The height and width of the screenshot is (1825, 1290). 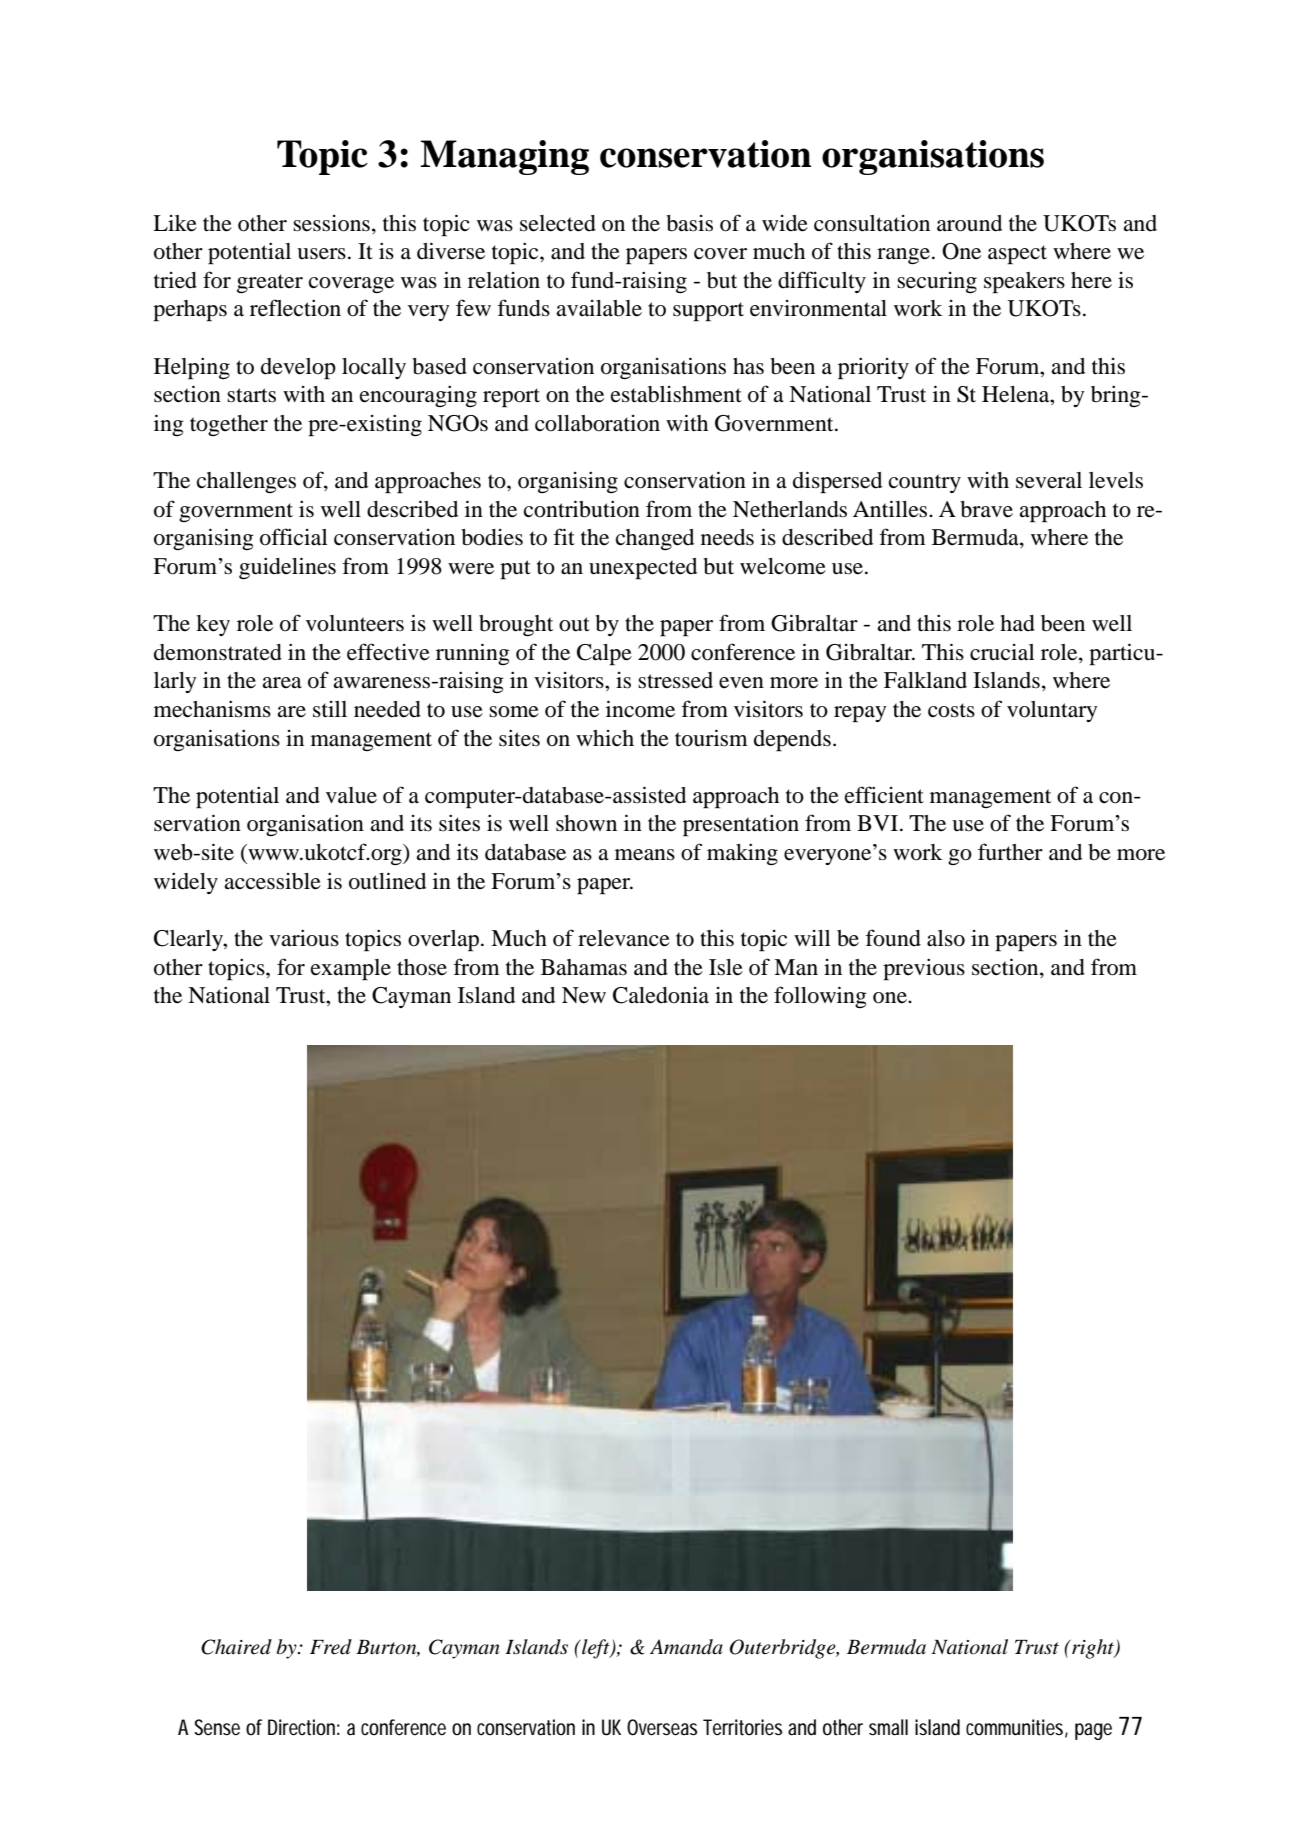 I want to click on Caledonia, so click(x=661, y=995).
